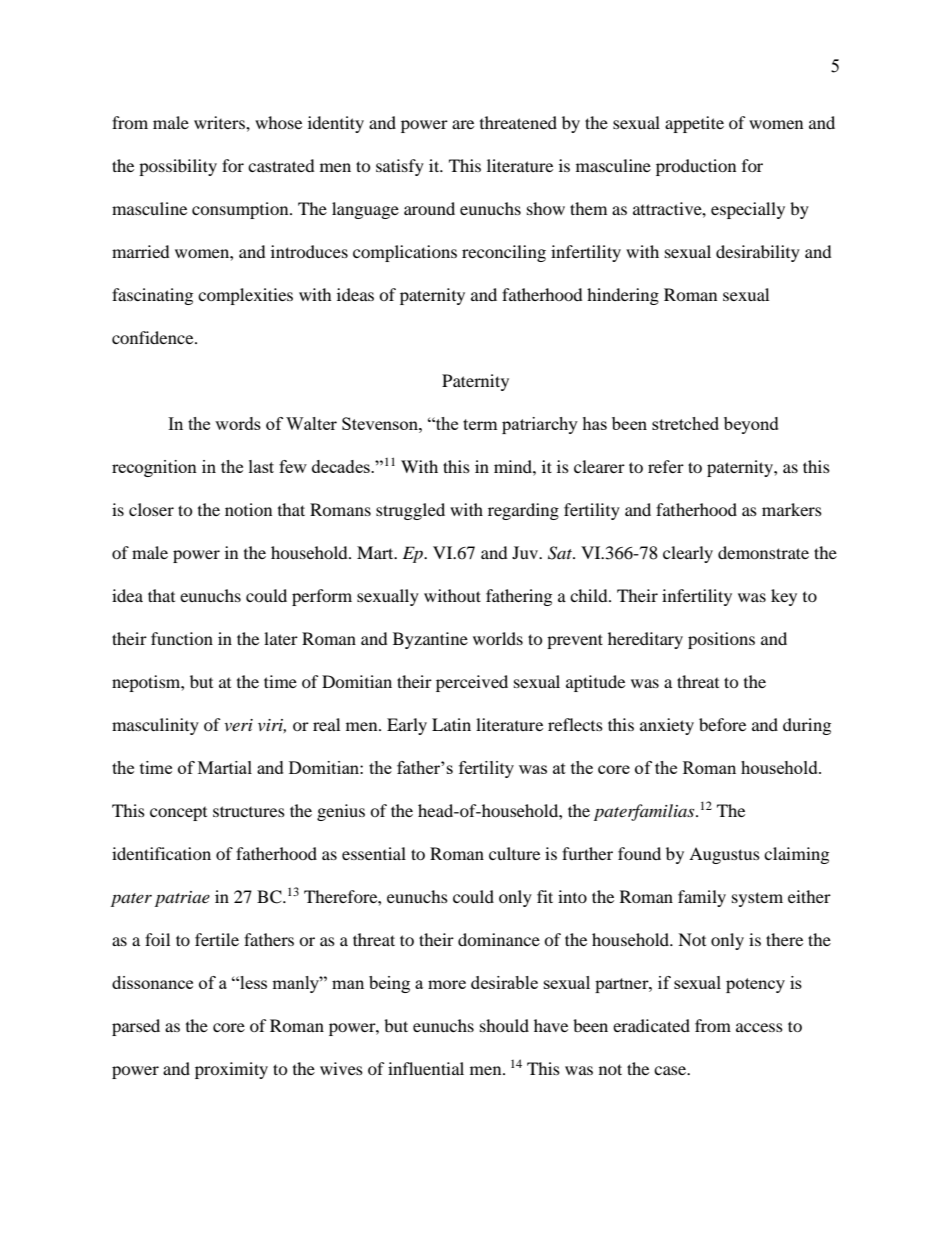  Describe the element at coordinates (238, 423) in the image. I see `words` at that location.
